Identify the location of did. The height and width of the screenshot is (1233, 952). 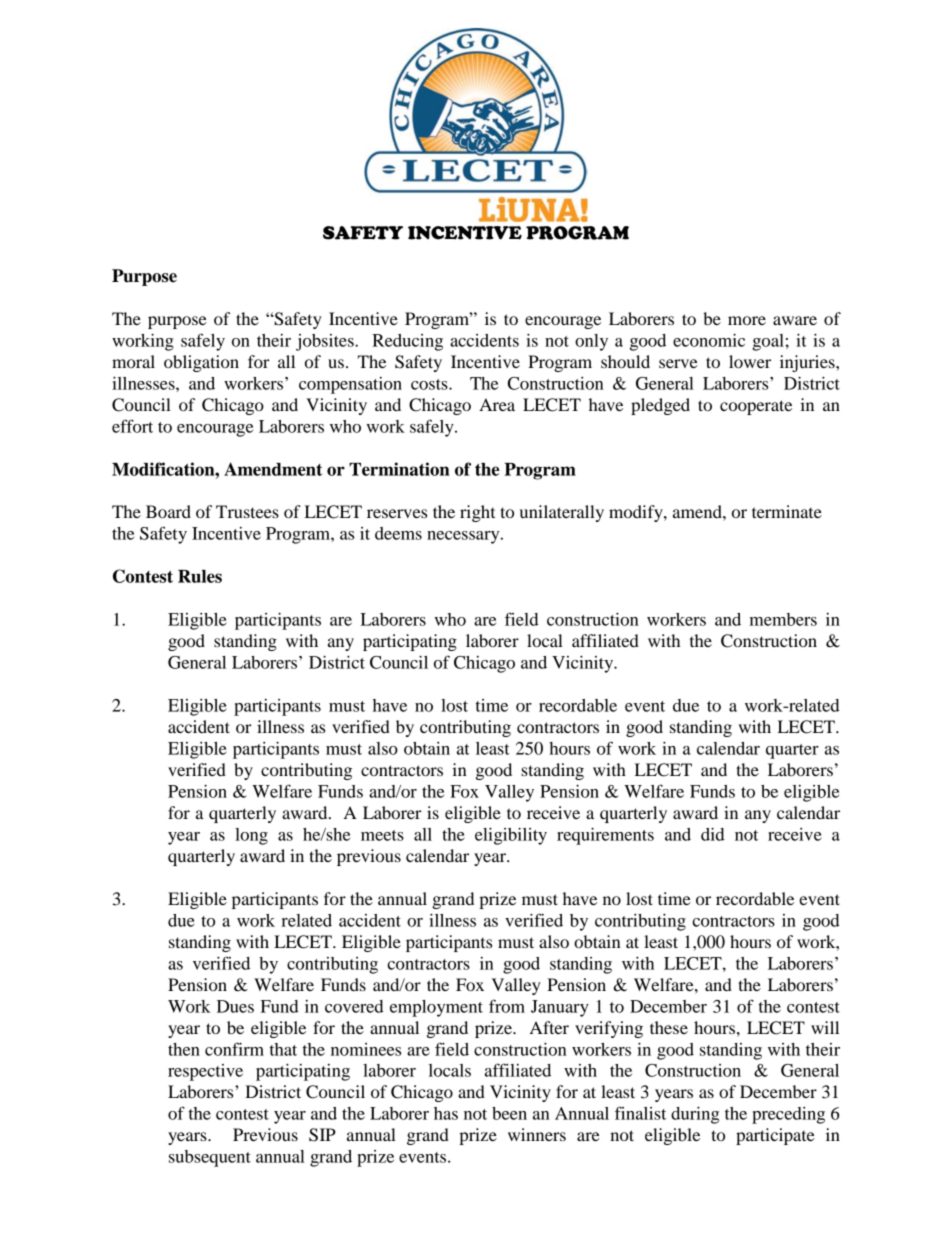
(713, 834).
